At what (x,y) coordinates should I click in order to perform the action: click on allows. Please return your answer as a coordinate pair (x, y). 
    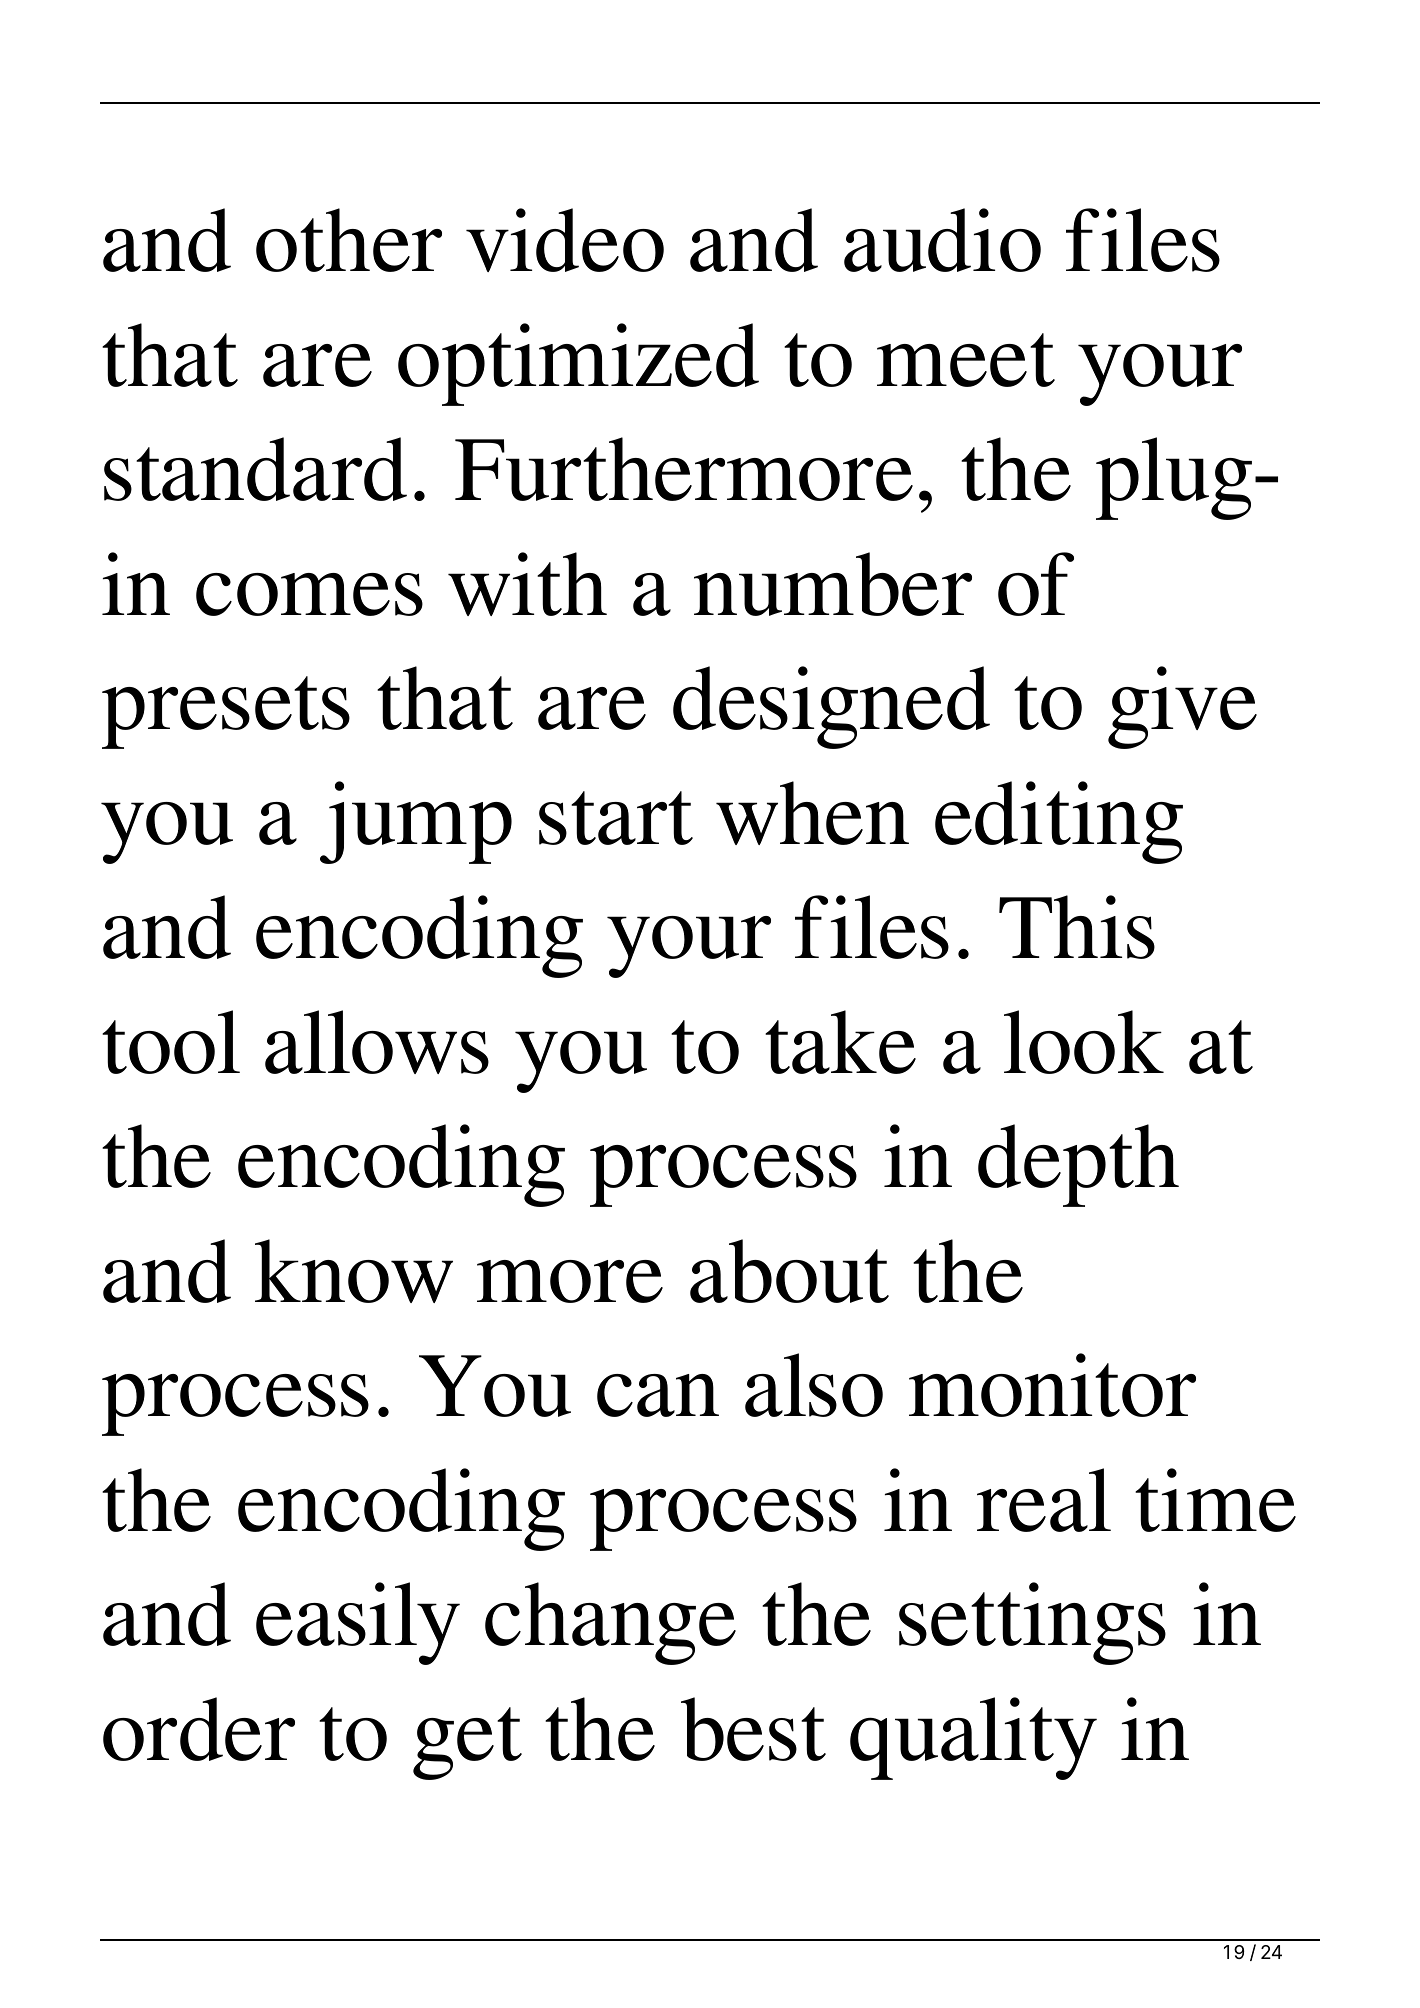
    Looking at the image, I should click on (377, 1042).
